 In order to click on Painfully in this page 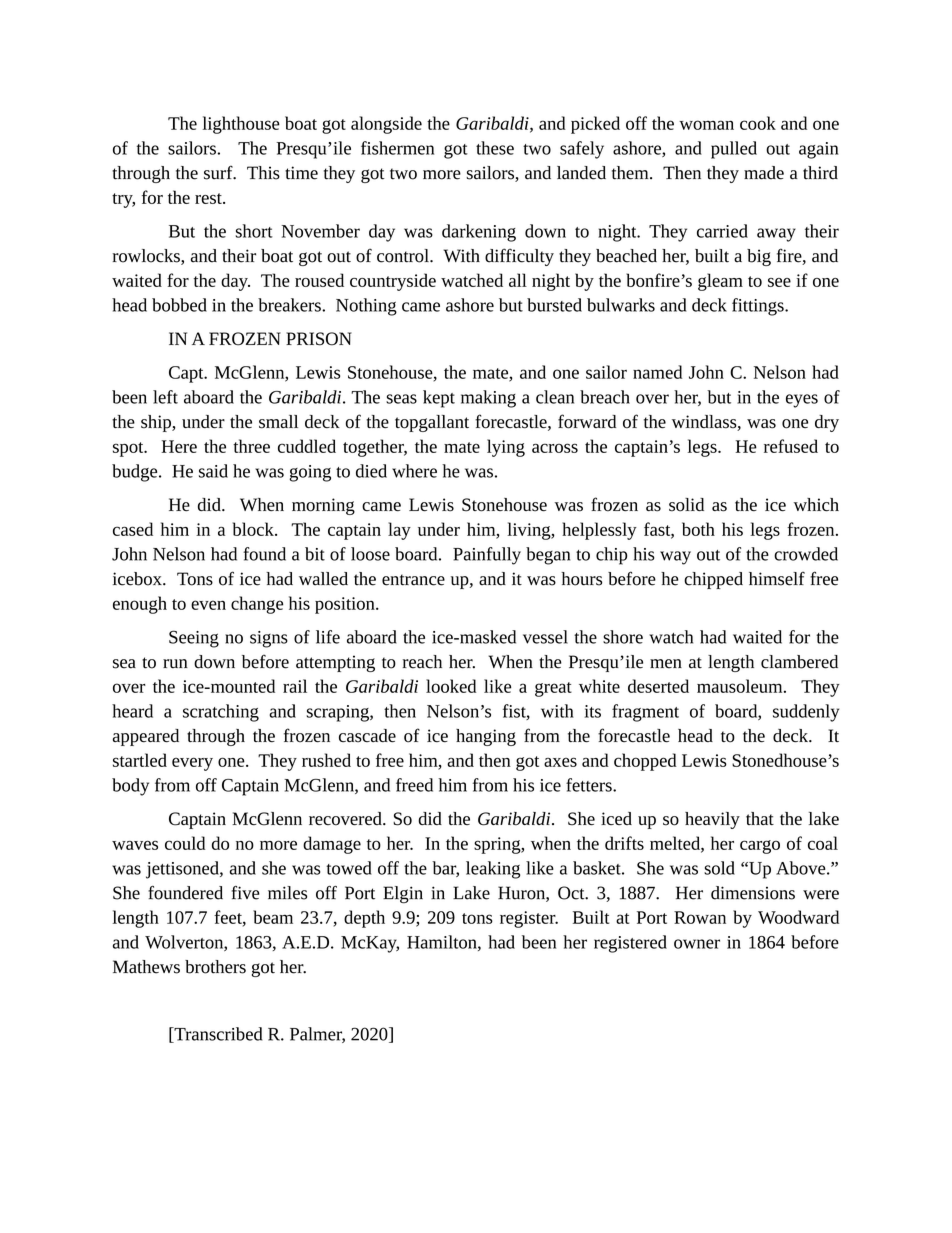, I will do `click(487, 556)`.
